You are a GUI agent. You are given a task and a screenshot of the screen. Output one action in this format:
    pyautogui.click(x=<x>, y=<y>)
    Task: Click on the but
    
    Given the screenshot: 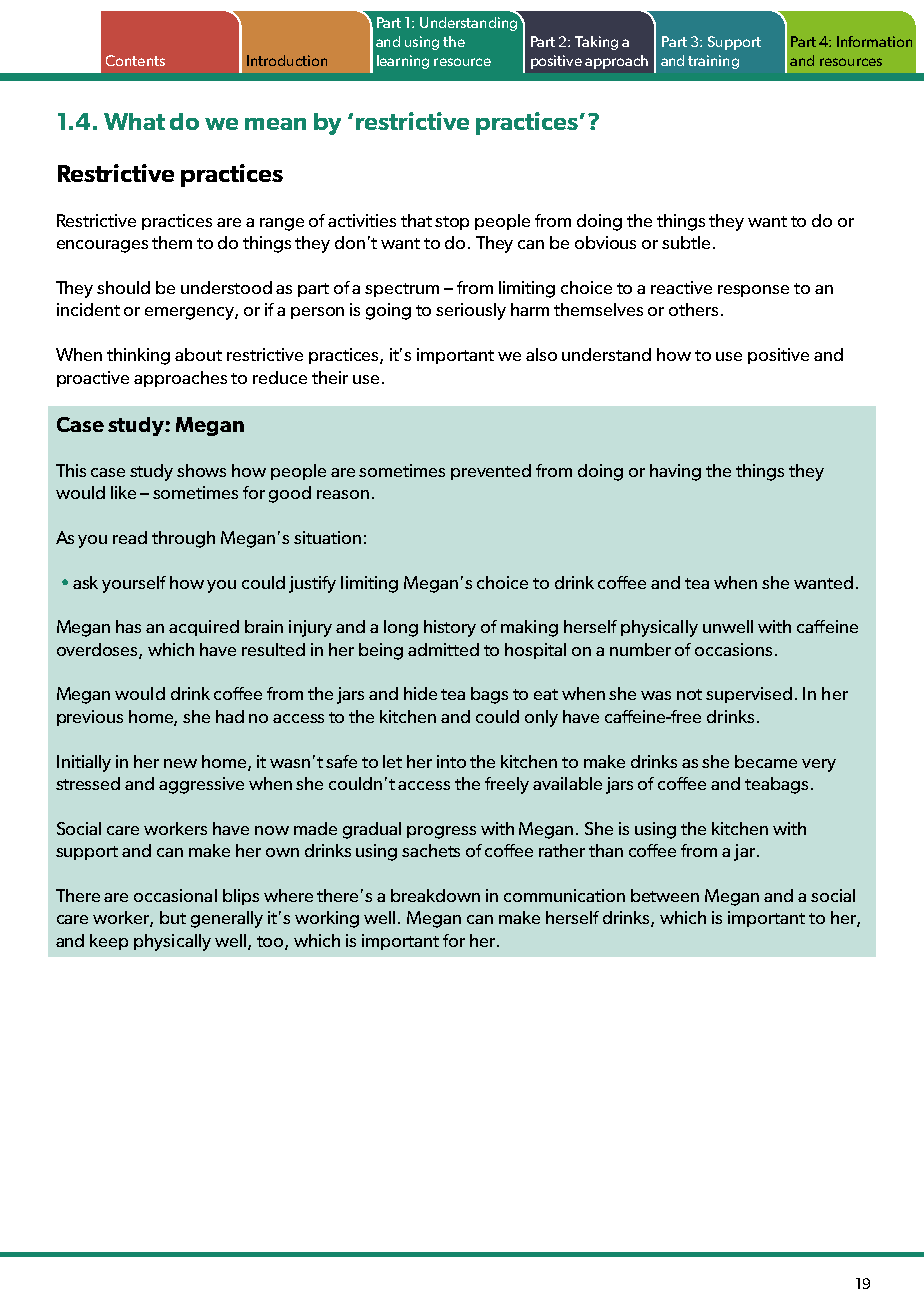 What is the action you would take?
    pyautogui.click(x=173, y=917)
